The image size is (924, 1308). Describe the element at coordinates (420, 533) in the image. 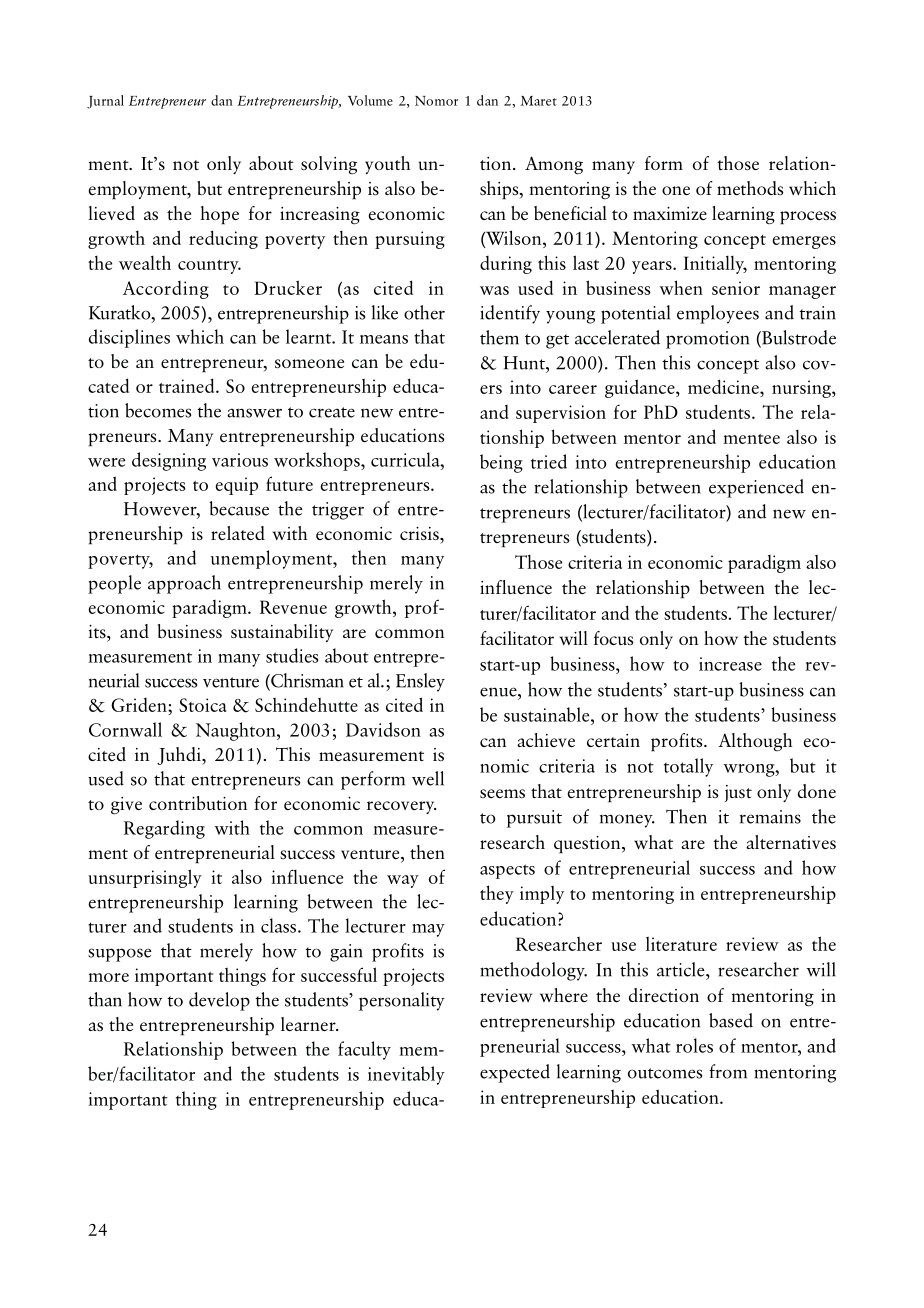

I see `crisis` at that location.
